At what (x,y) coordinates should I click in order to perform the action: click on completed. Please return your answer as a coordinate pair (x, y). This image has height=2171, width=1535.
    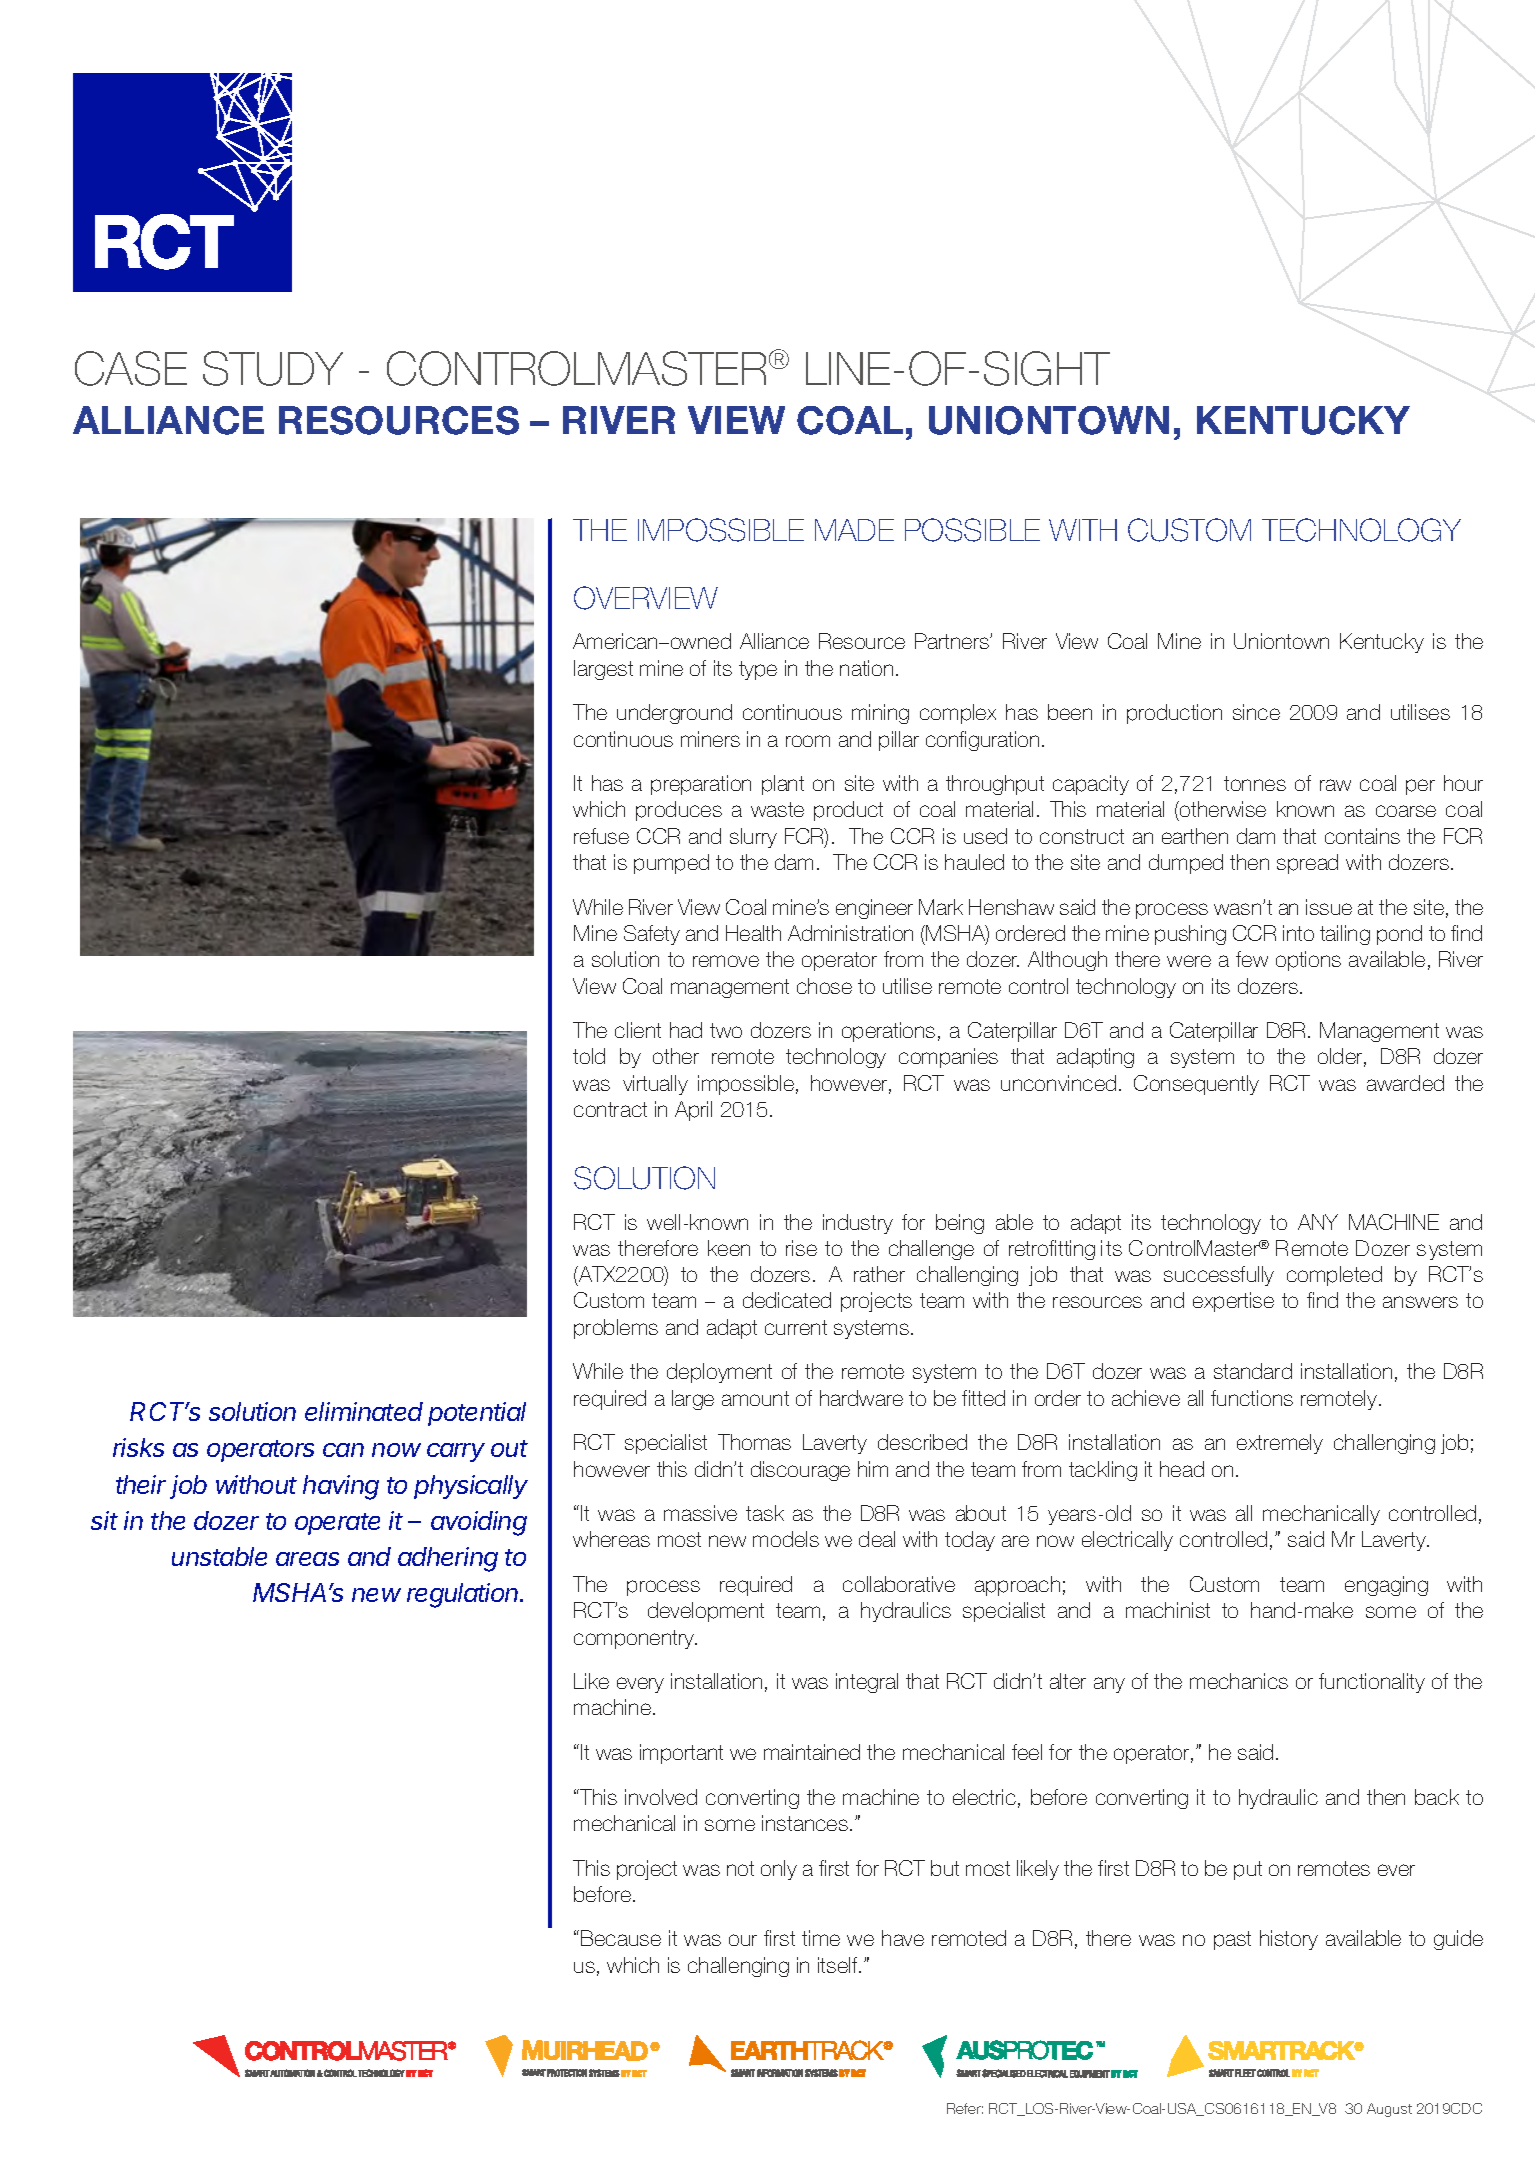
    Looking at the image, I should click on (1334, 1276).
